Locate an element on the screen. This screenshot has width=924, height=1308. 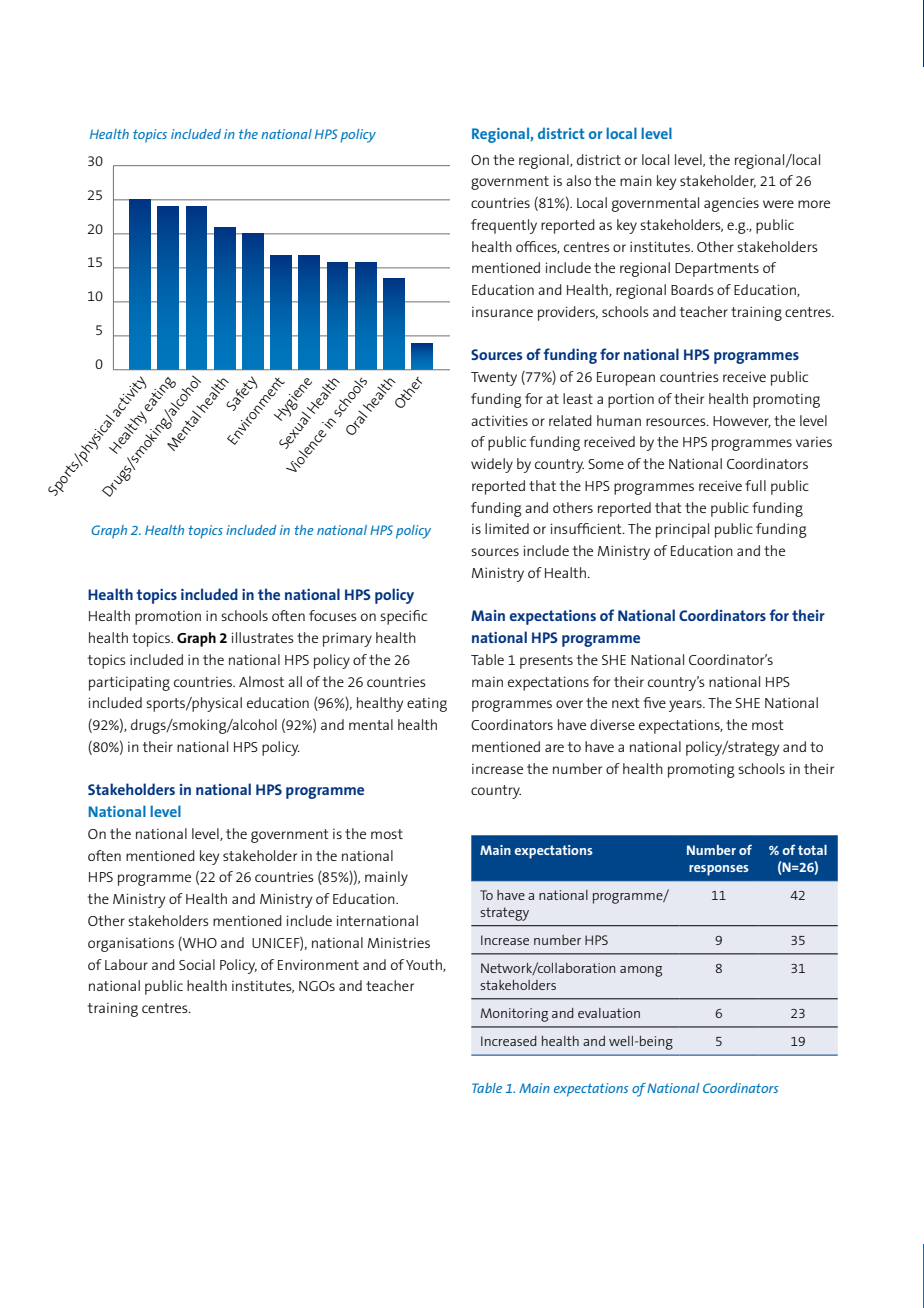
also is located at coordinates (578, 180).
